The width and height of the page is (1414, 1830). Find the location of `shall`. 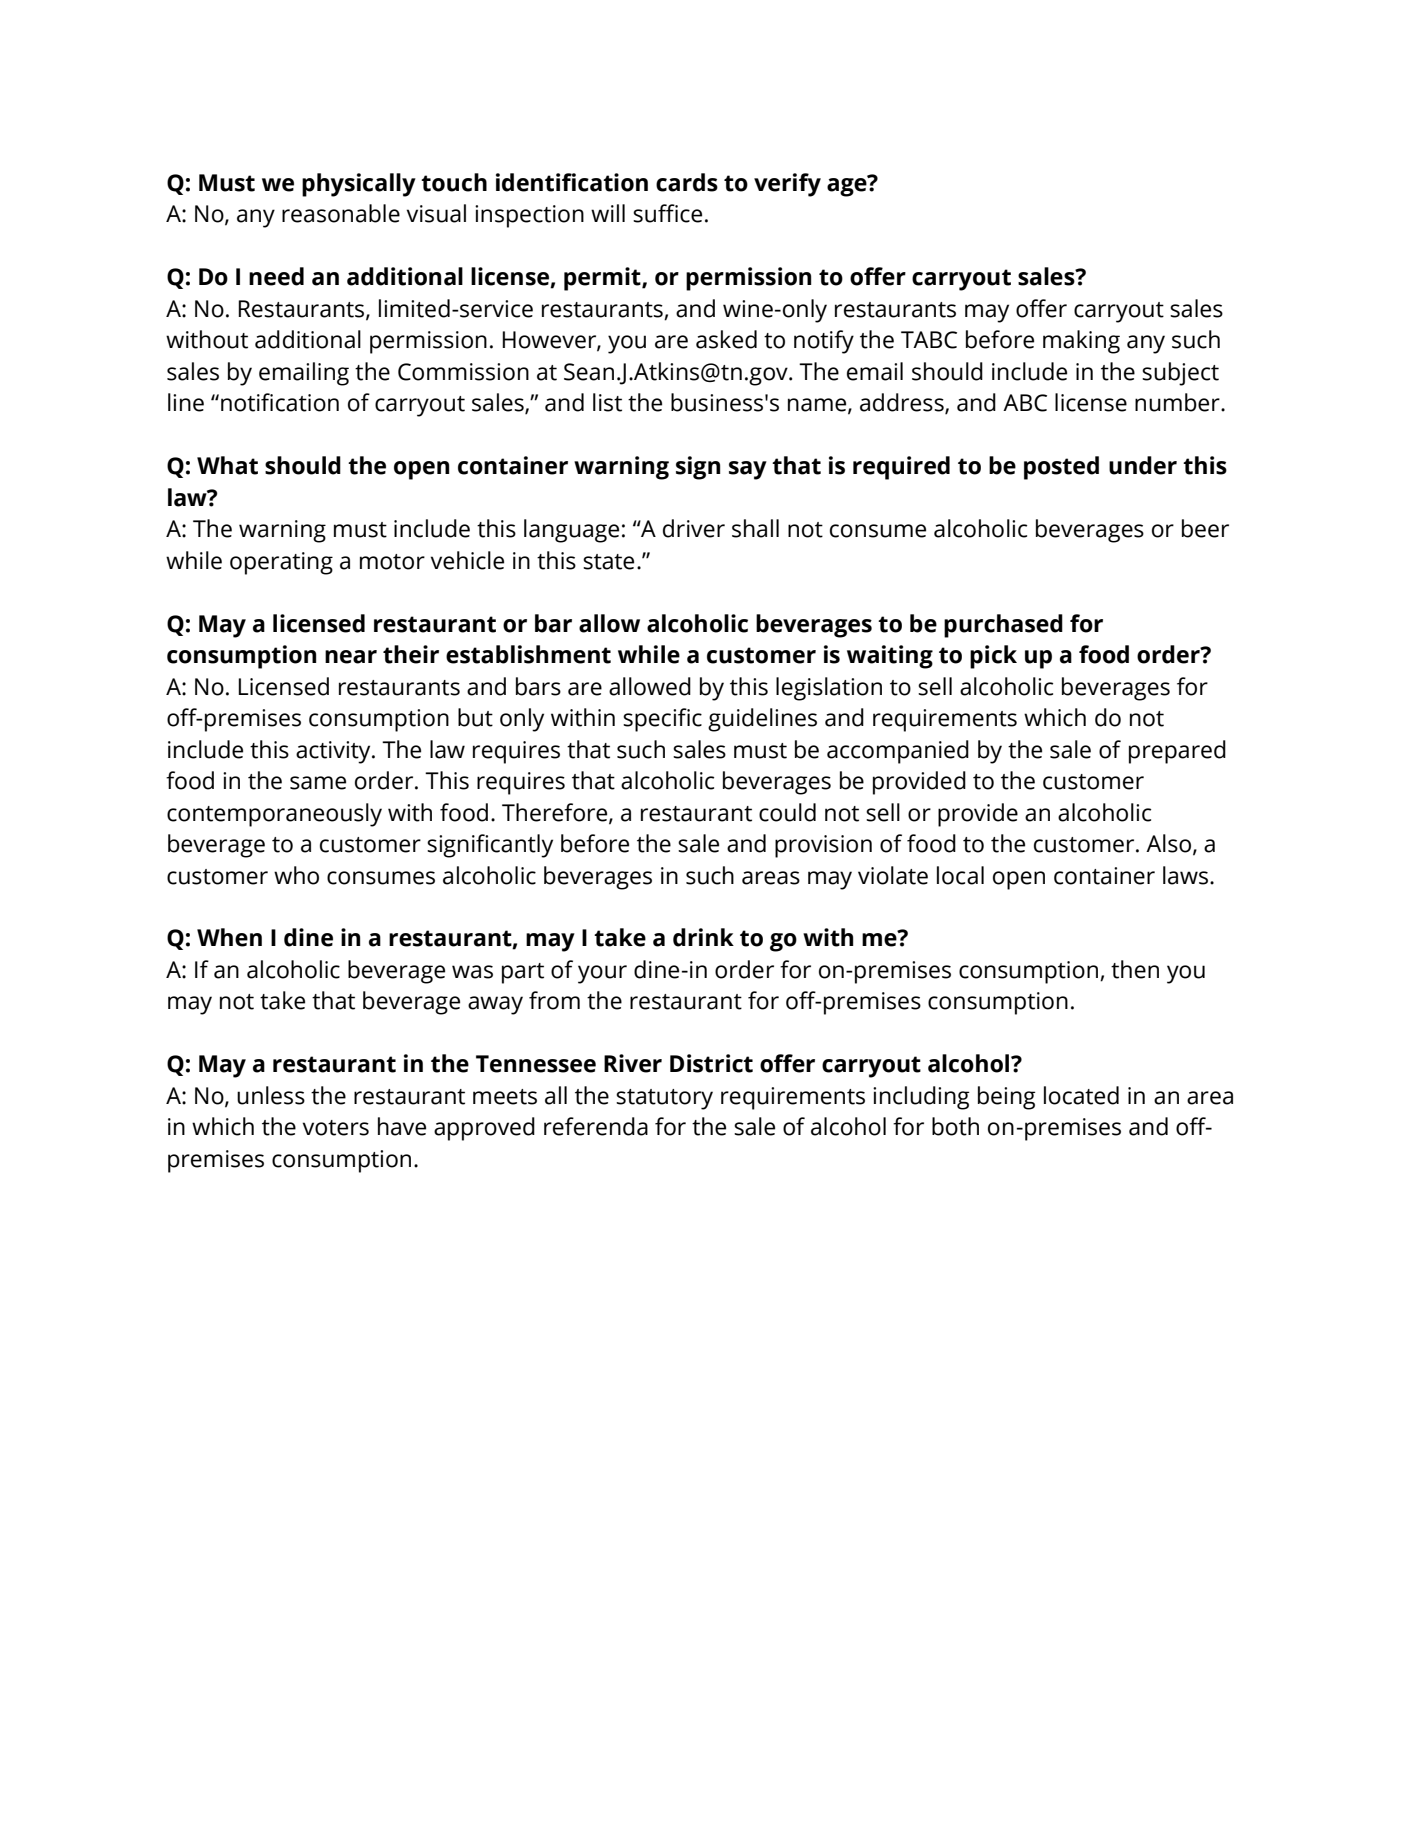

shall is located at coordinates (755, 528).
